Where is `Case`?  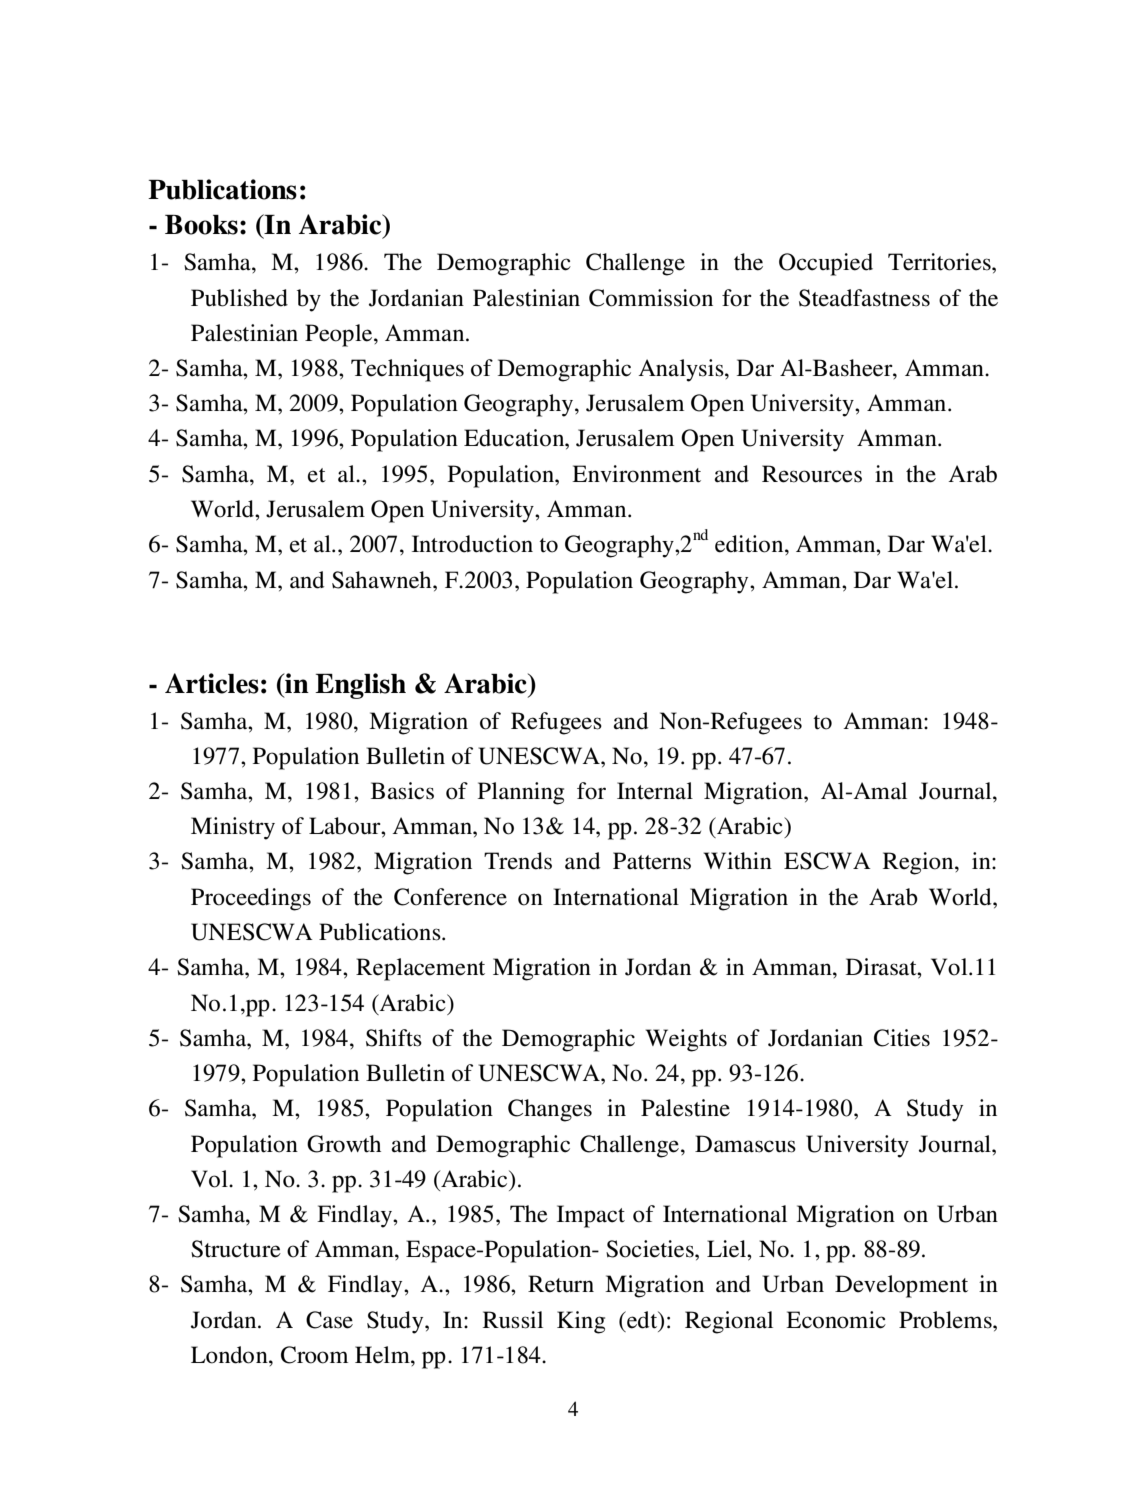
Case is located at coordinates (329, 1320).
